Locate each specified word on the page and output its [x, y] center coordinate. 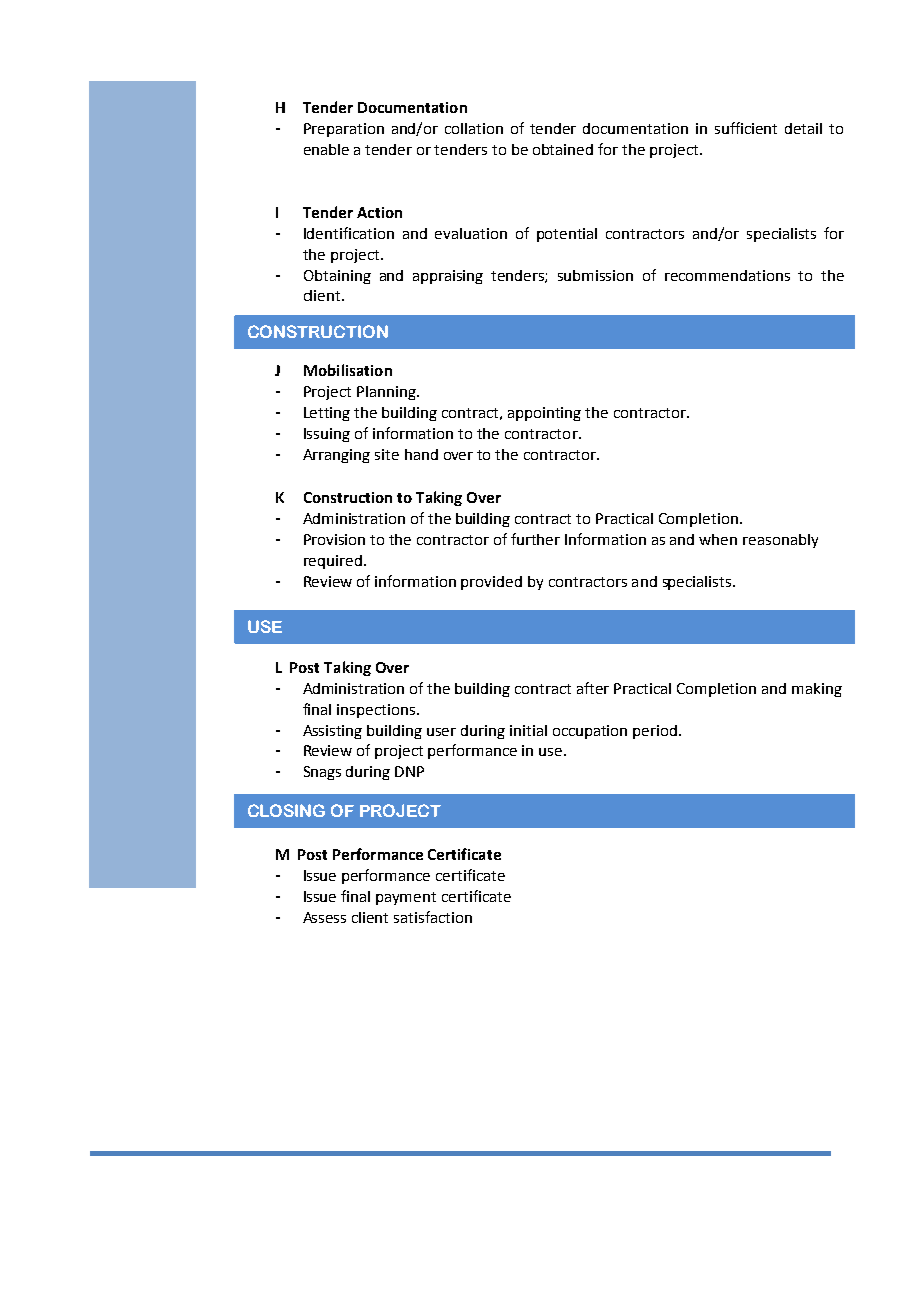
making [817, 690]
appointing [544, 414]
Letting [327, 414]
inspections [376, 711]
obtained [563, 149]
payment [406, 898]
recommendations [727, 275]
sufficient [746, 128]
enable [326, 149]
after [593, 688]
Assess [324, 917]
